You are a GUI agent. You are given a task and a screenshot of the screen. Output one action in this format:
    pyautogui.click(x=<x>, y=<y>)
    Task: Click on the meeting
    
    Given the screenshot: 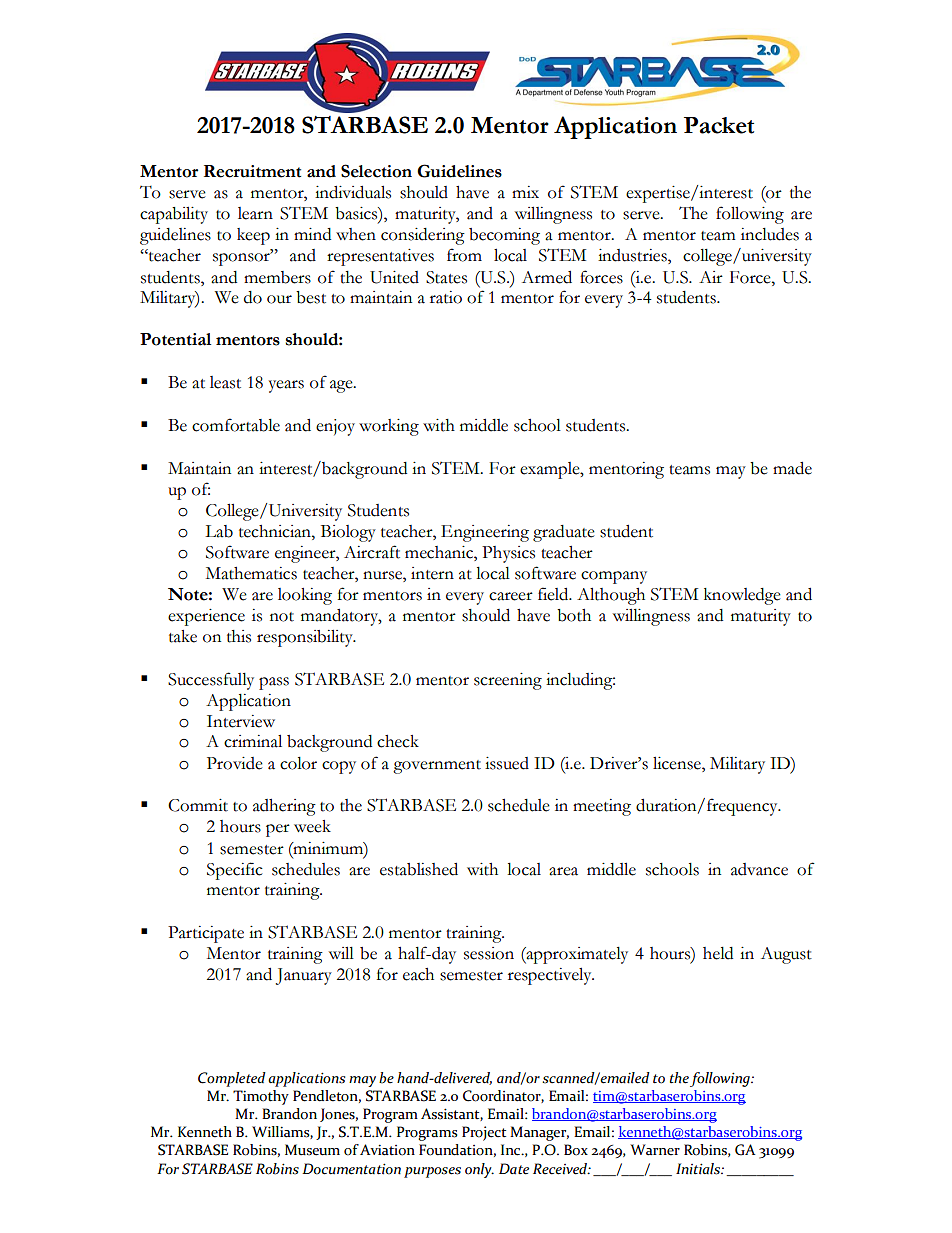 What is the action you would take?
    pyautogui.click(x=602, y=807)
